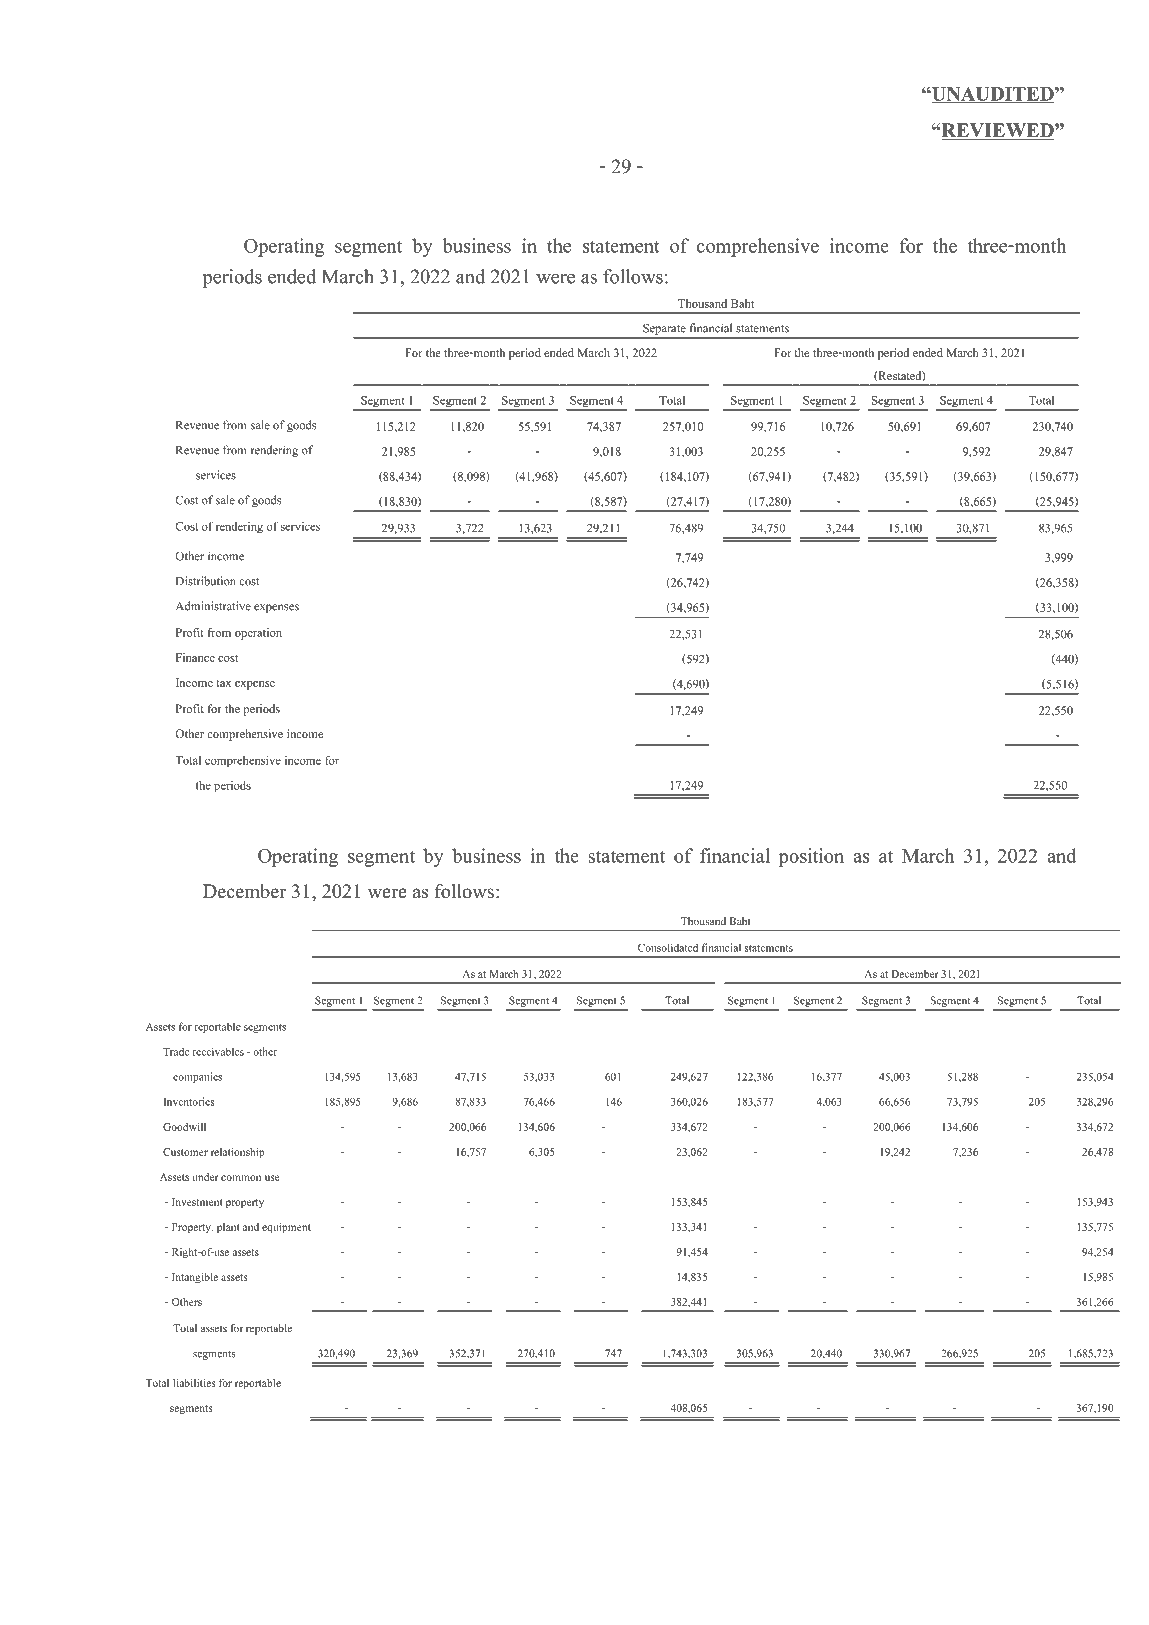  Describe the element at coordinates (194, 1383) in the screenshot. I see `liabilities` at that location.
